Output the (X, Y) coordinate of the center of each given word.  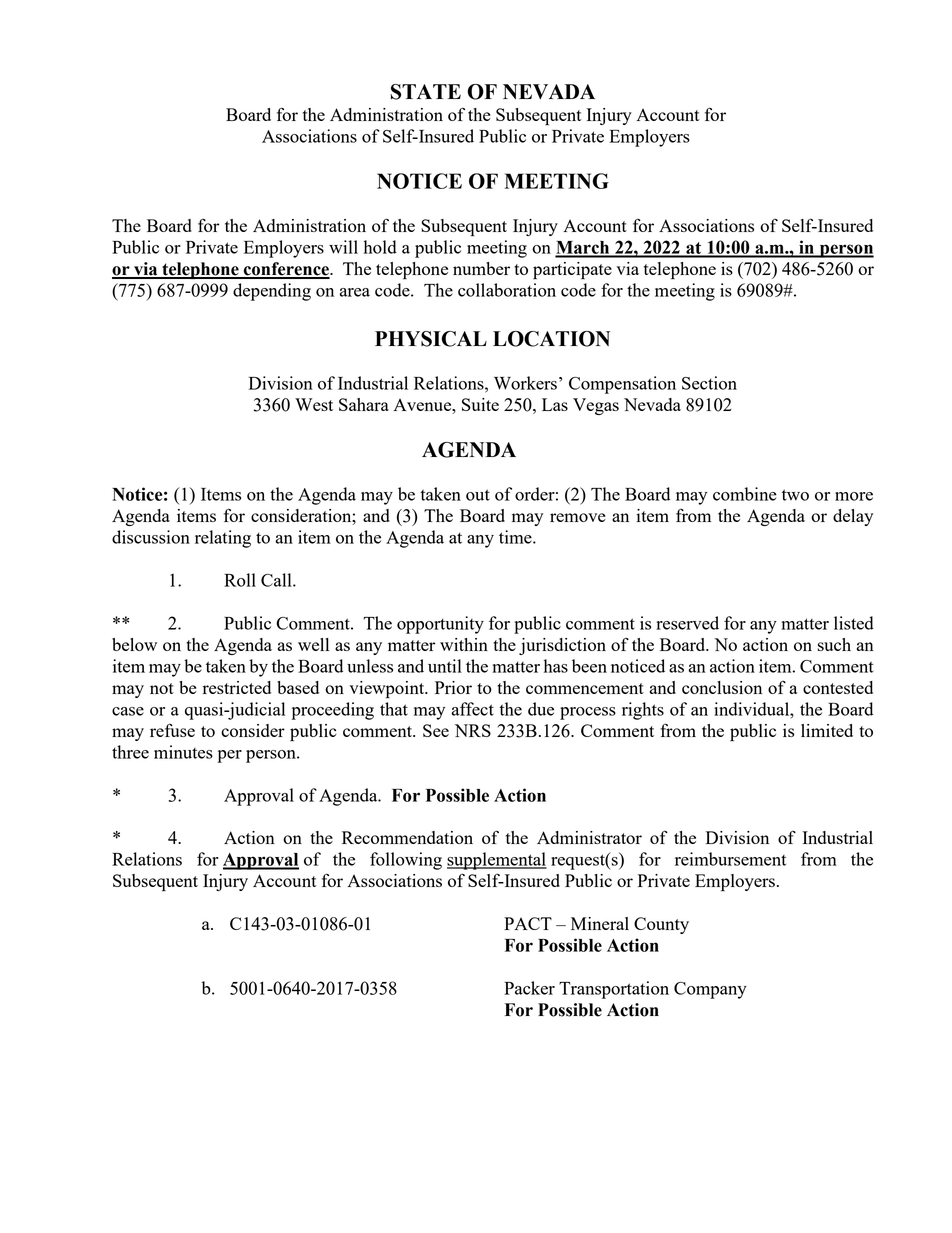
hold (380, 247)
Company (710, 990)
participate (572, 271)
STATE (426, 92)
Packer (529, 988)
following (406, 861)
